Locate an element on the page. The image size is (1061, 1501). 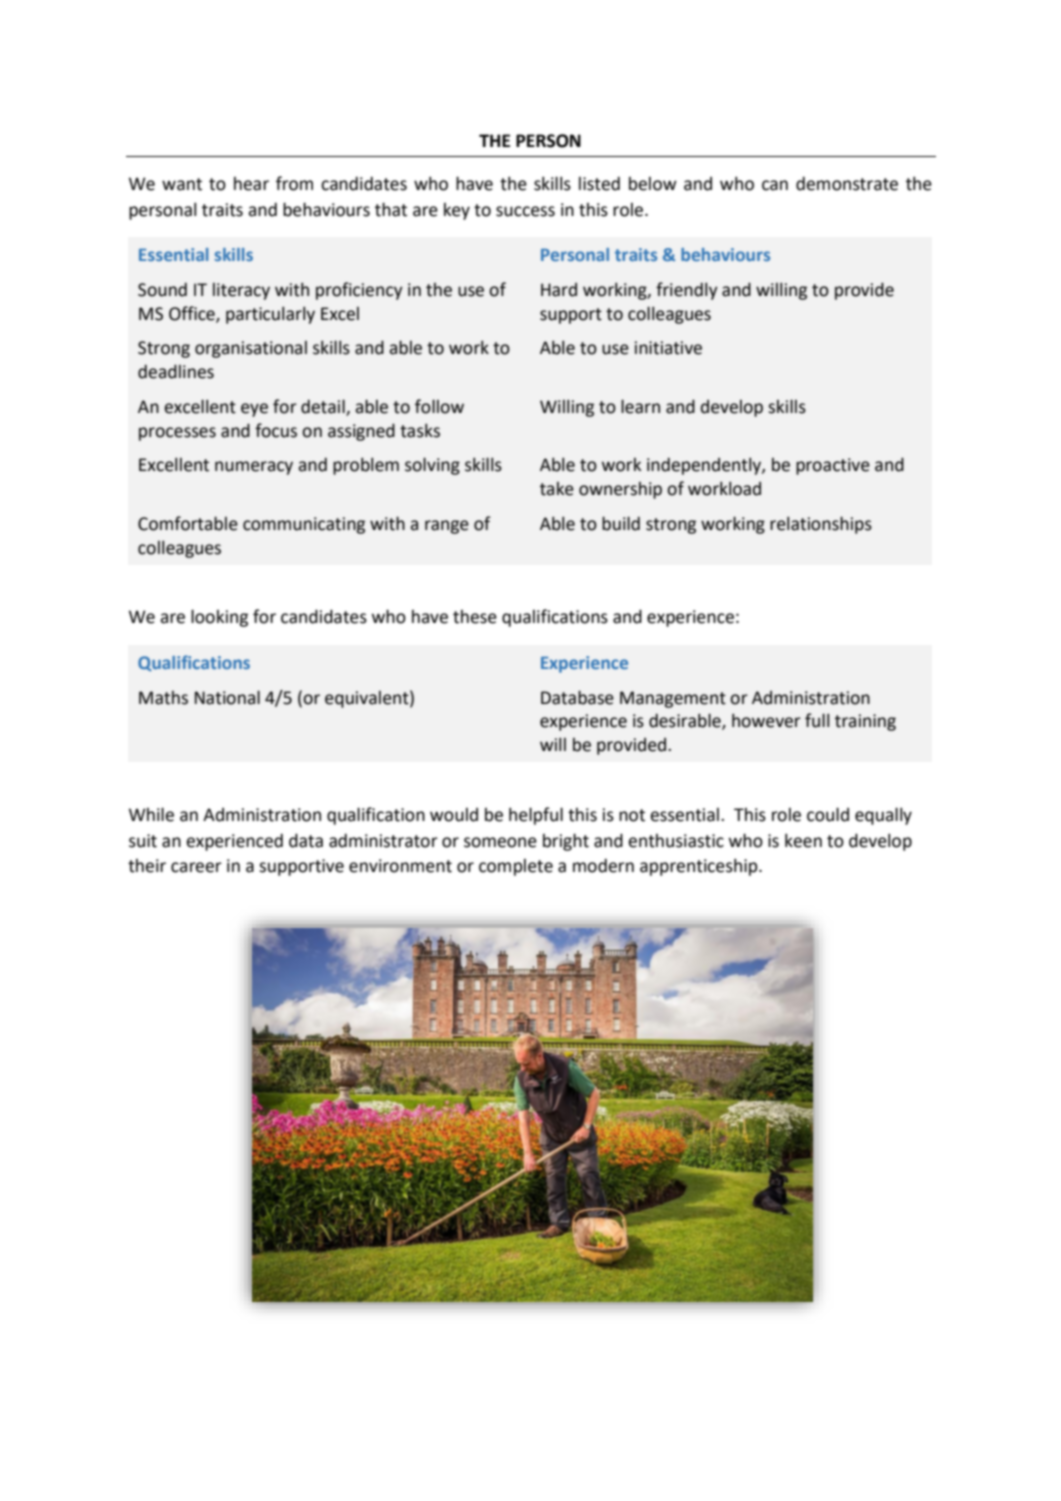
success is located at coordinates (525, 211).
